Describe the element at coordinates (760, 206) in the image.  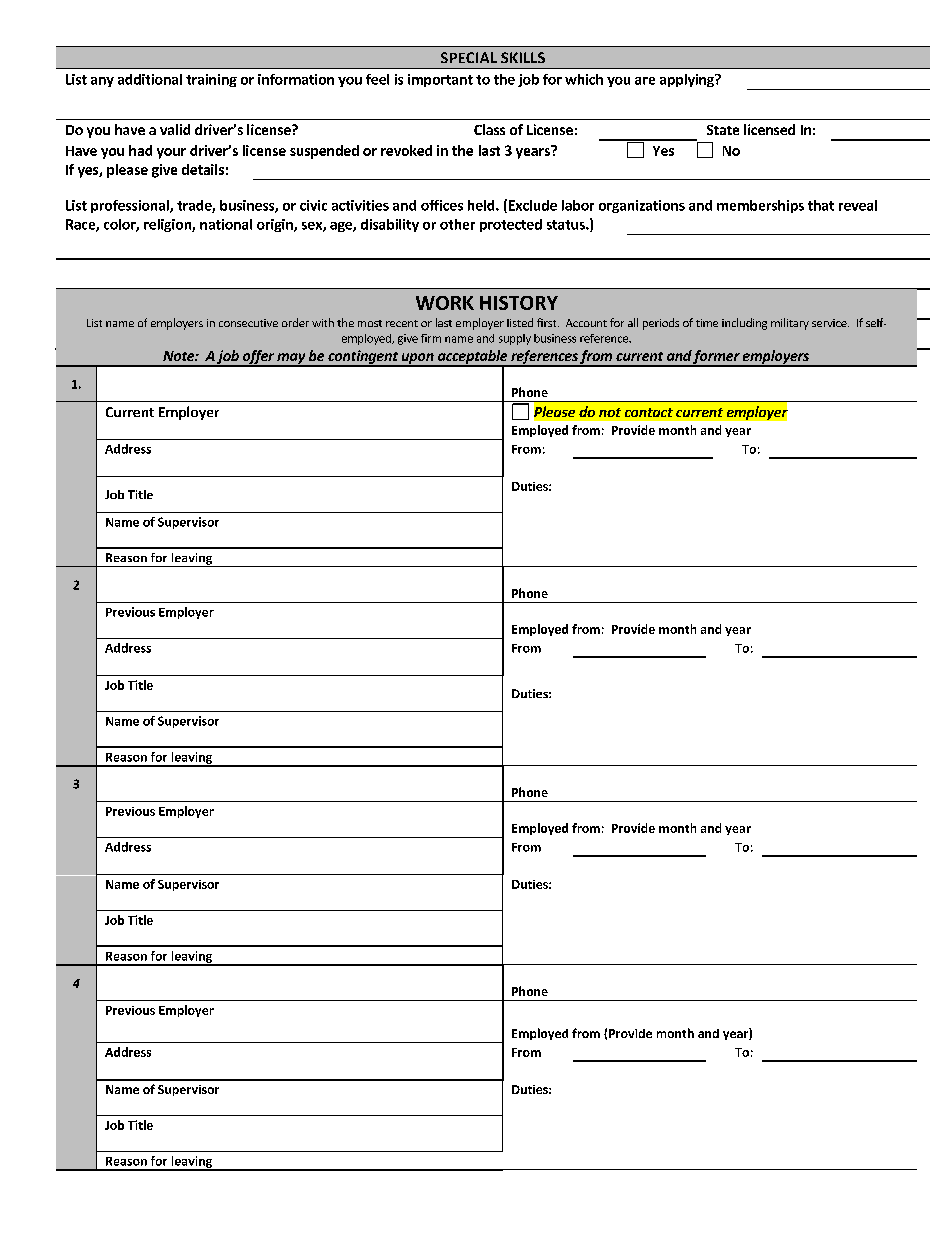
I see `memberships` at that location.
